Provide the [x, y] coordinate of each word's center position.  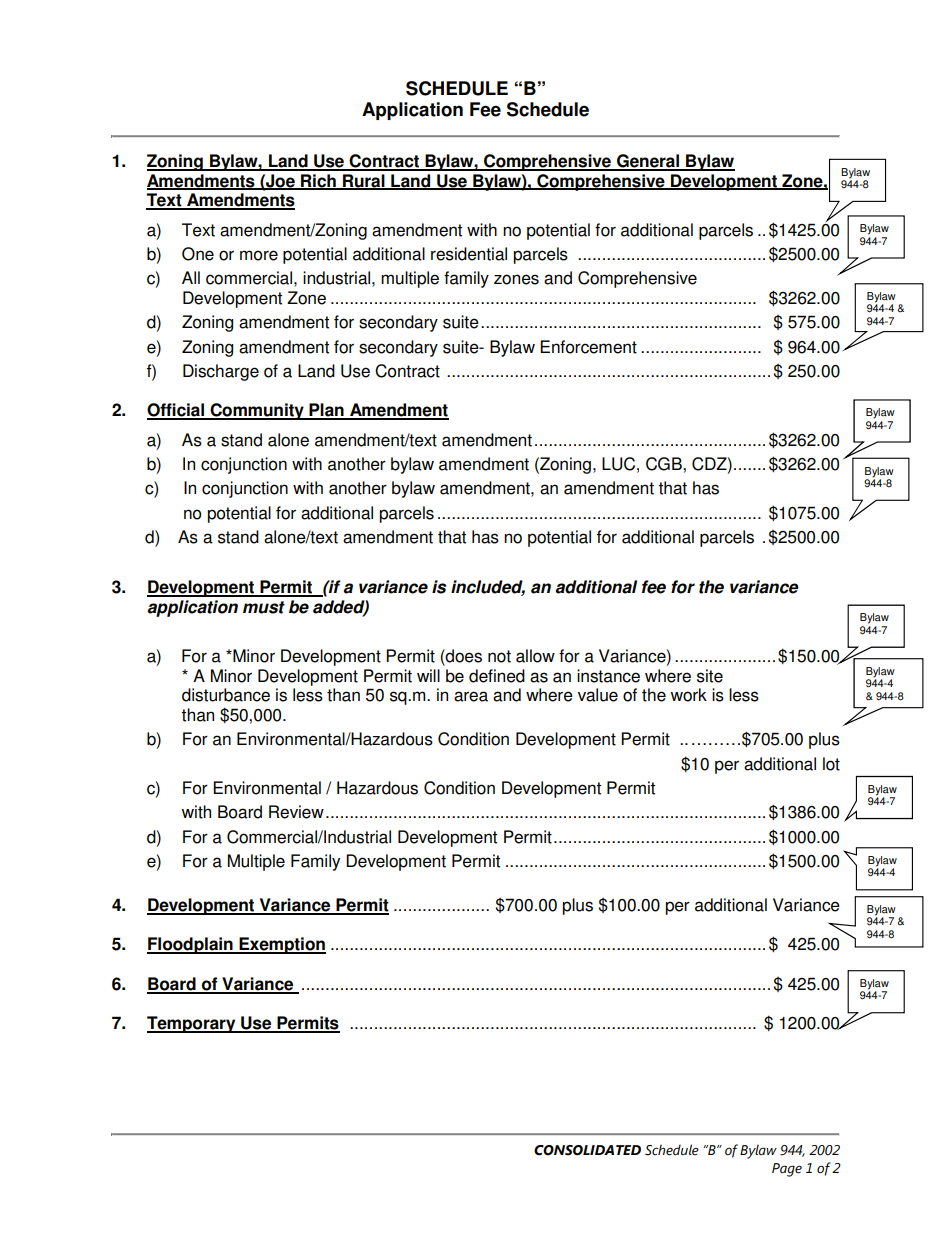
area [471, 696]
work [688, 695]
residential [469, 254]
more [259, 255]
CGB [665, 464]
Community [257, 411]
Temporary [192, 1024]
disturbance [226, 695]
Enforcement [588, 347]
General [648, 162]
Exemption [281, 945]
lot [831, 764]
